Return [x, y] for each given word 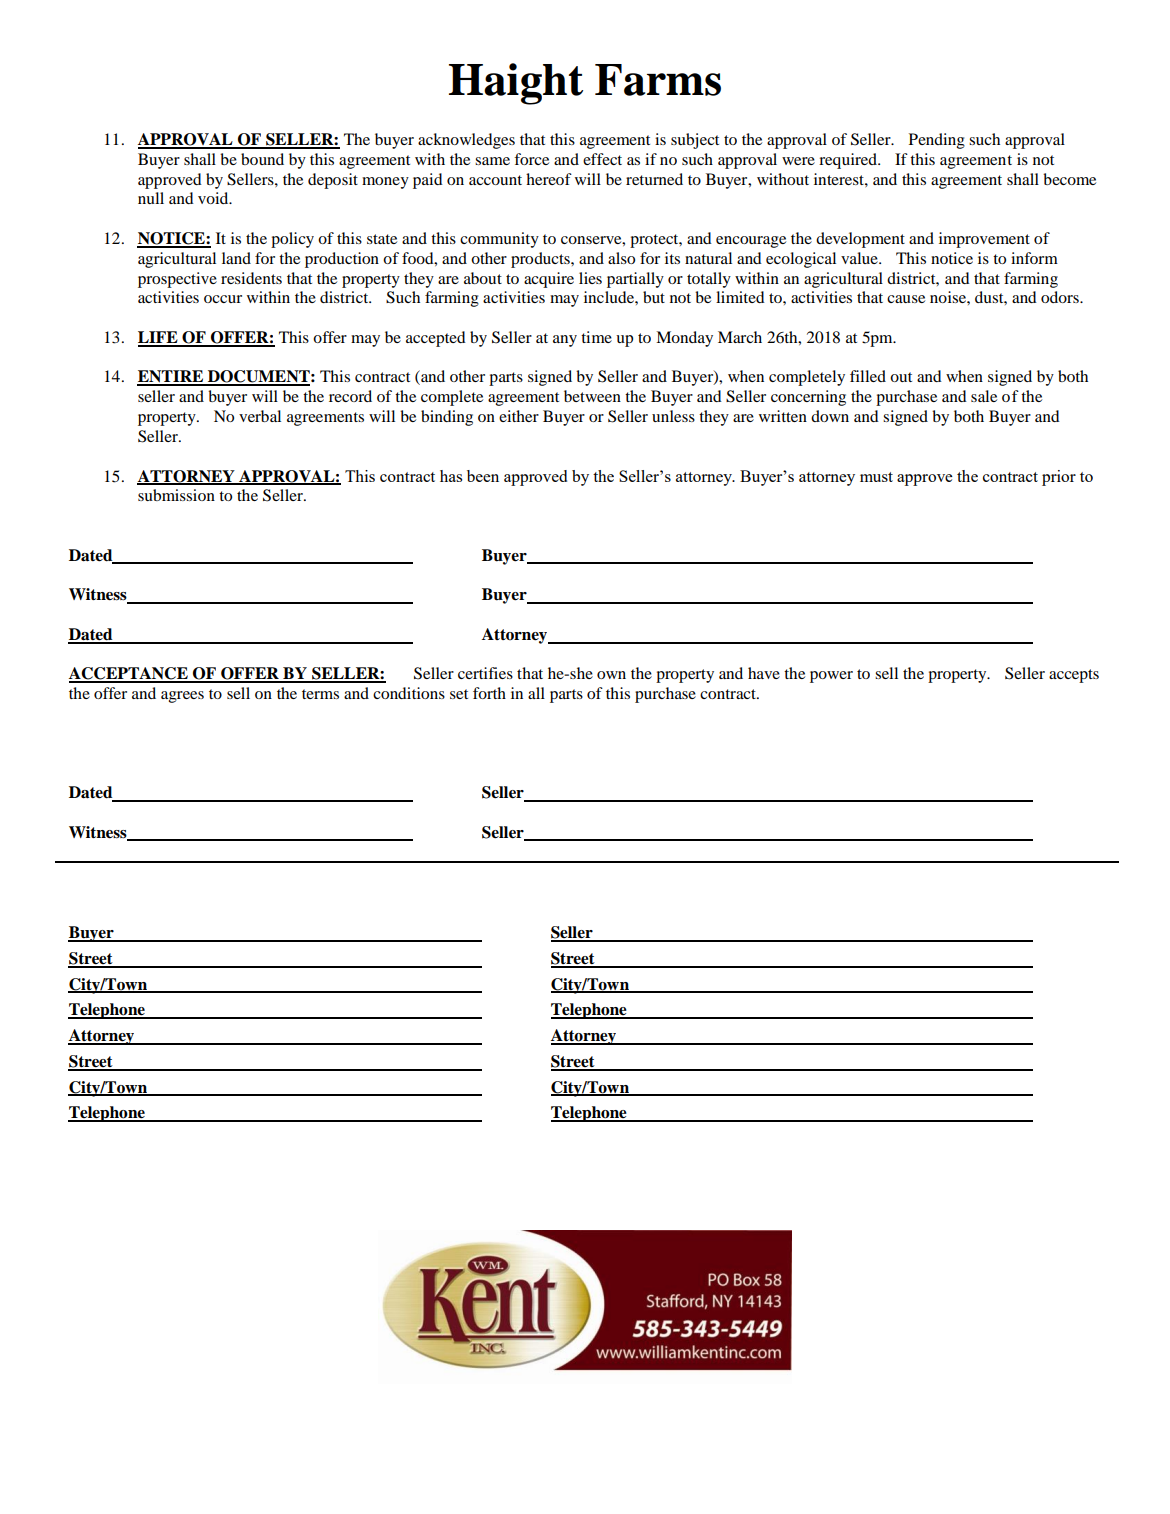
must [876, 477]
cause [906, 299]
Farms [658, 80]
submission [176, 495]
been [483, 476]
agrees [182, 697]
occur [223, 299]
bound [262, 159]
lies [590, 278]
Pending [937, 141]
